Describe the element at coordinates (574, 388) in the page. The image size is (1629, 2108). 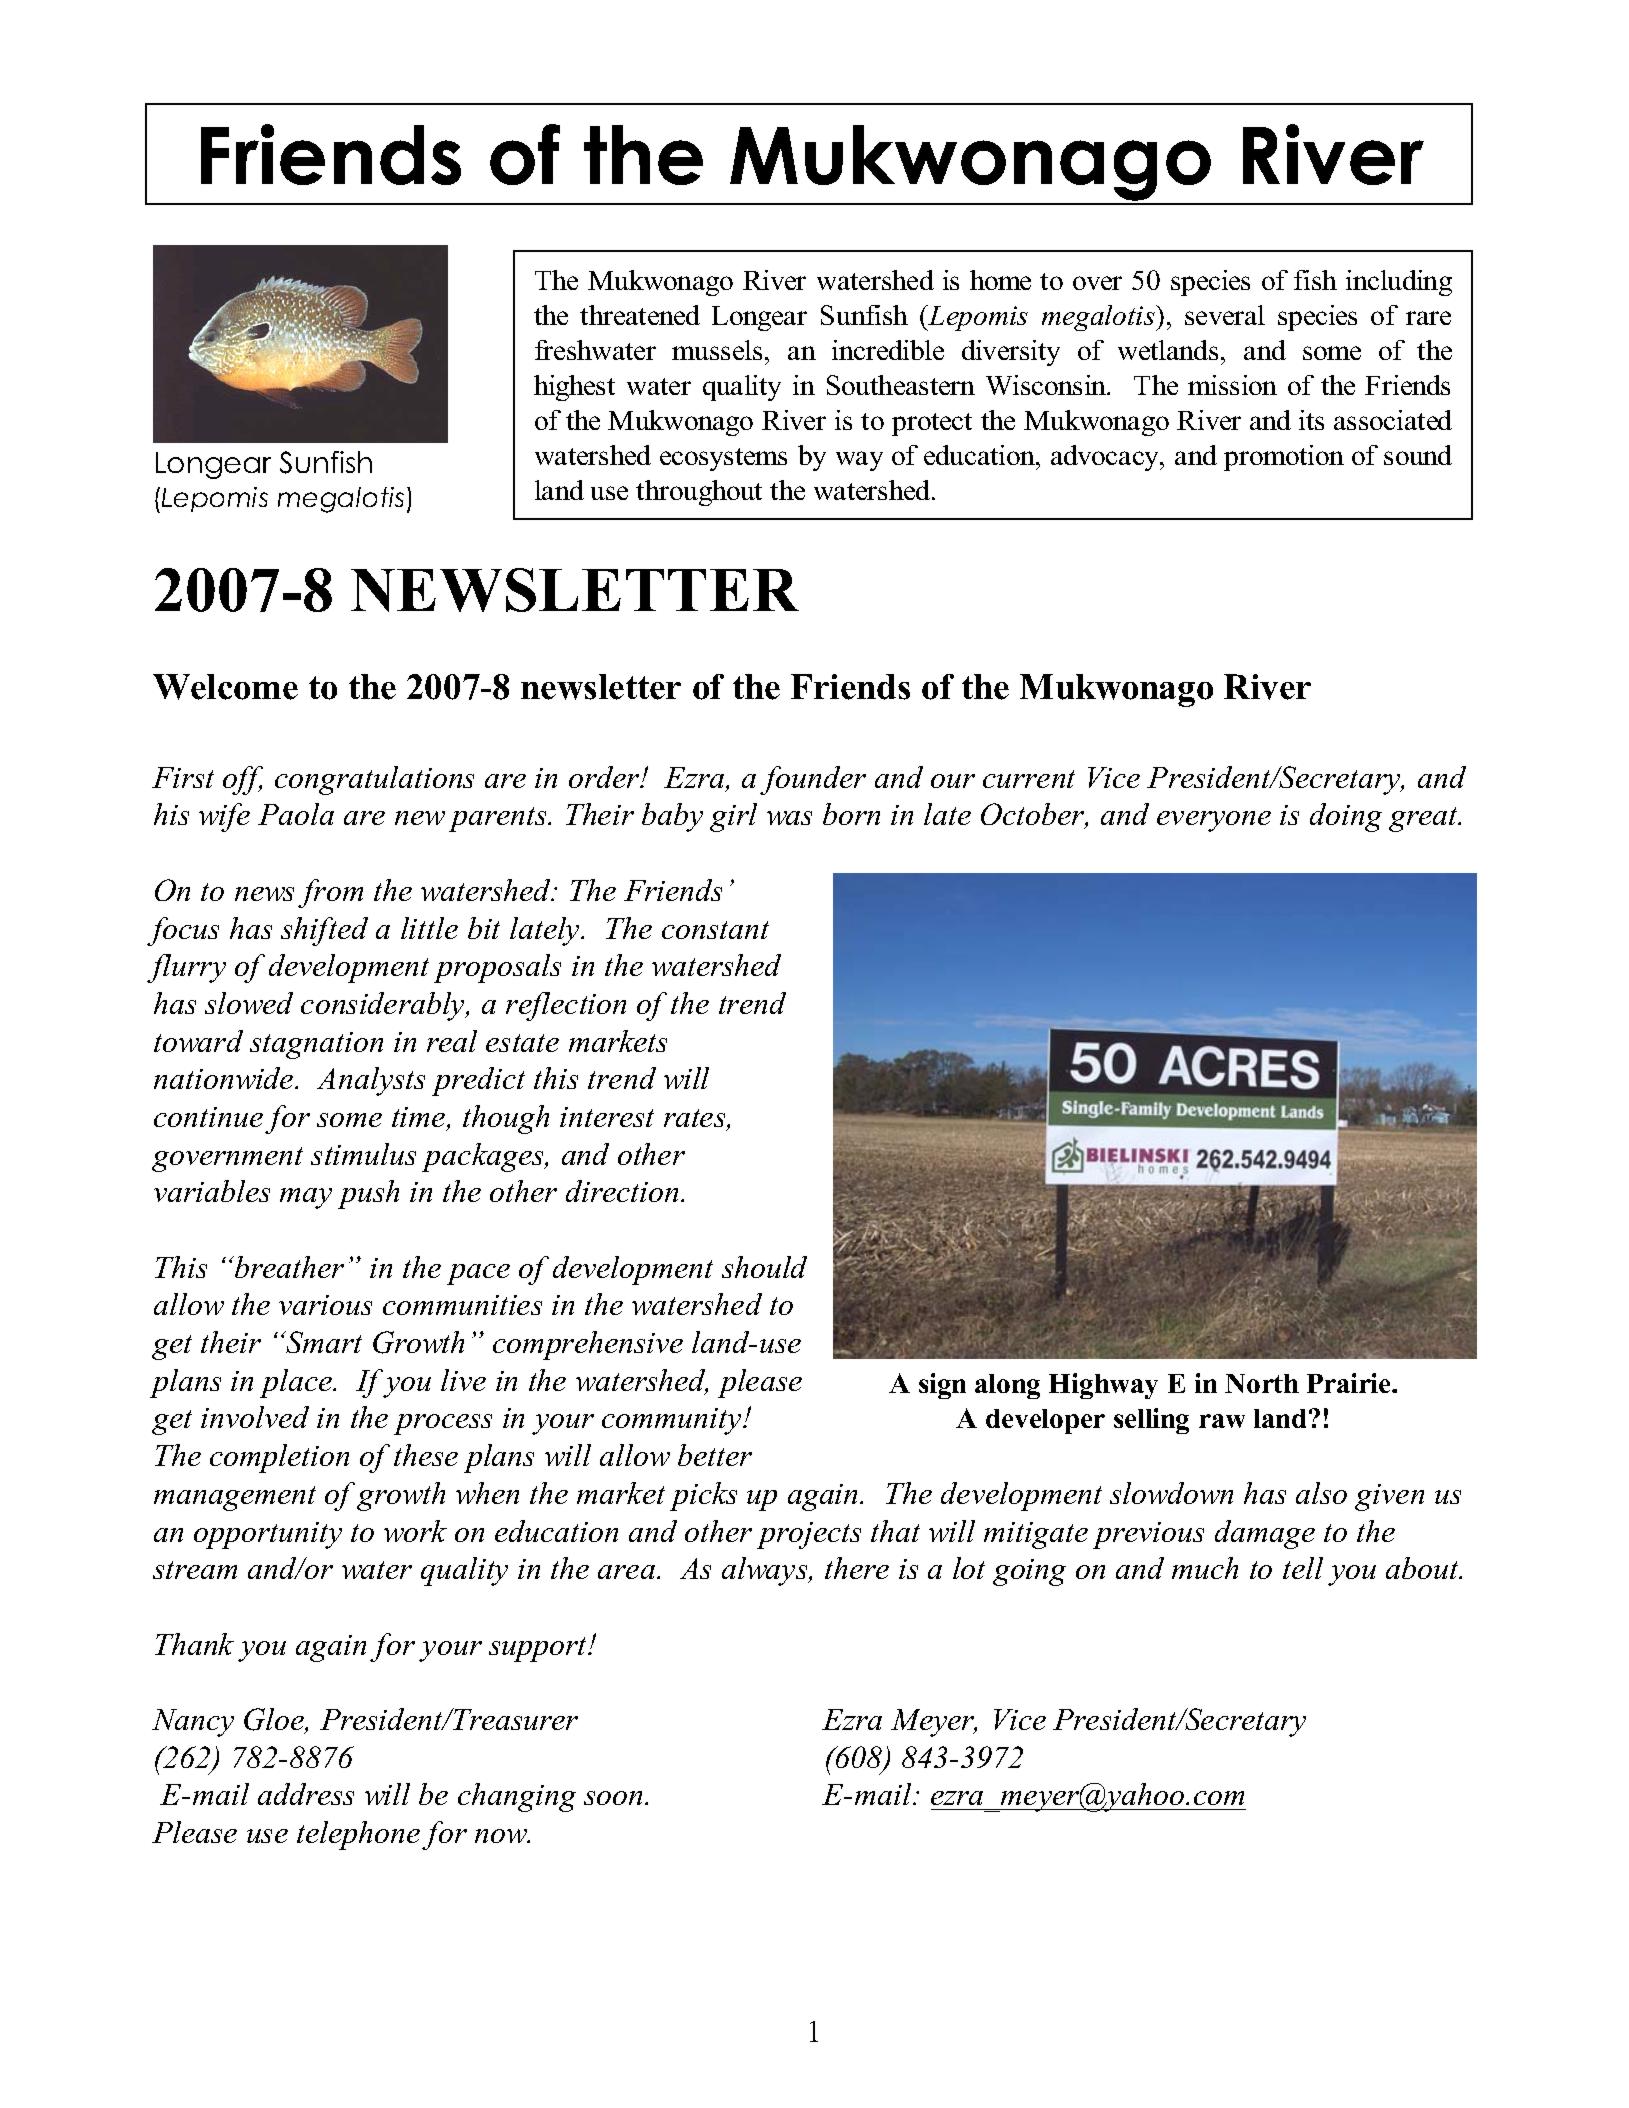
I see `highest` at that location.
